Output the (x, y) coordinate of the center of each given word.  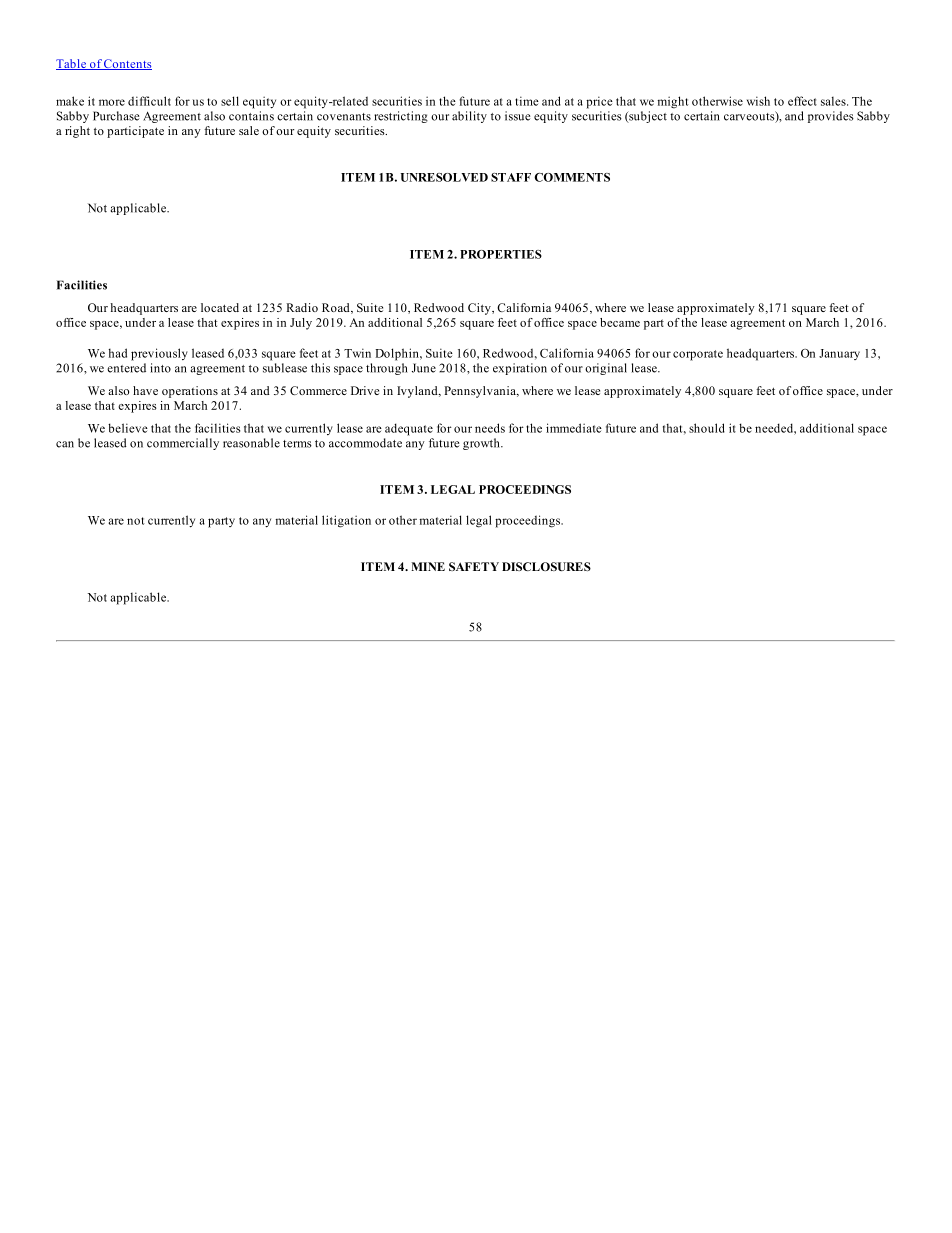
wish (758, 101)
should (707, 428)
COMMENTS (572, 177)
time (527, 101)
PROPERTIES (501, 254)
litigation (346, 521)
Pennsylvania (481, 392)
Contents (127, 64)
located (220, 307)
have (145, 390)
